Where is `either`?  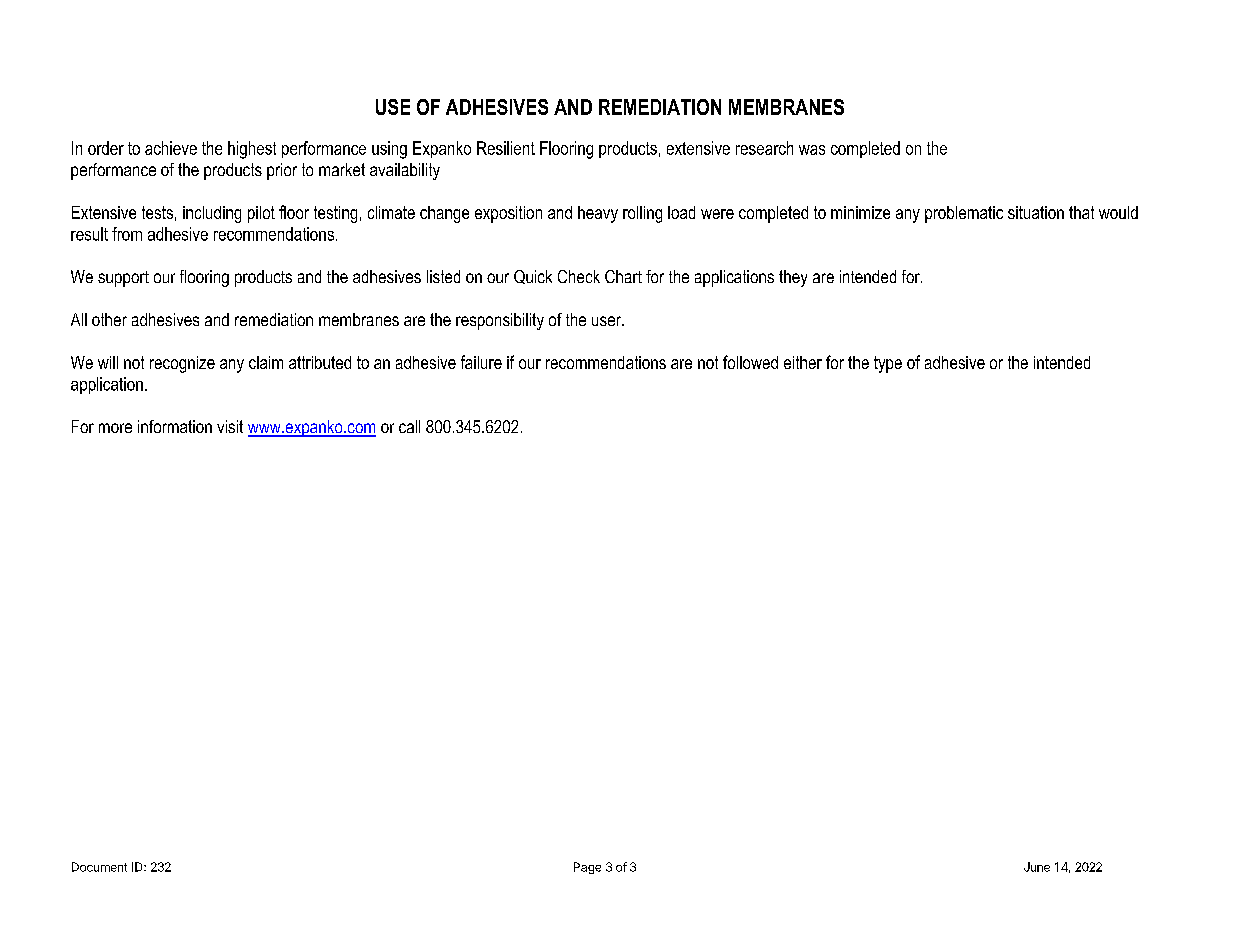
either is located at coordinates (803, 362).
